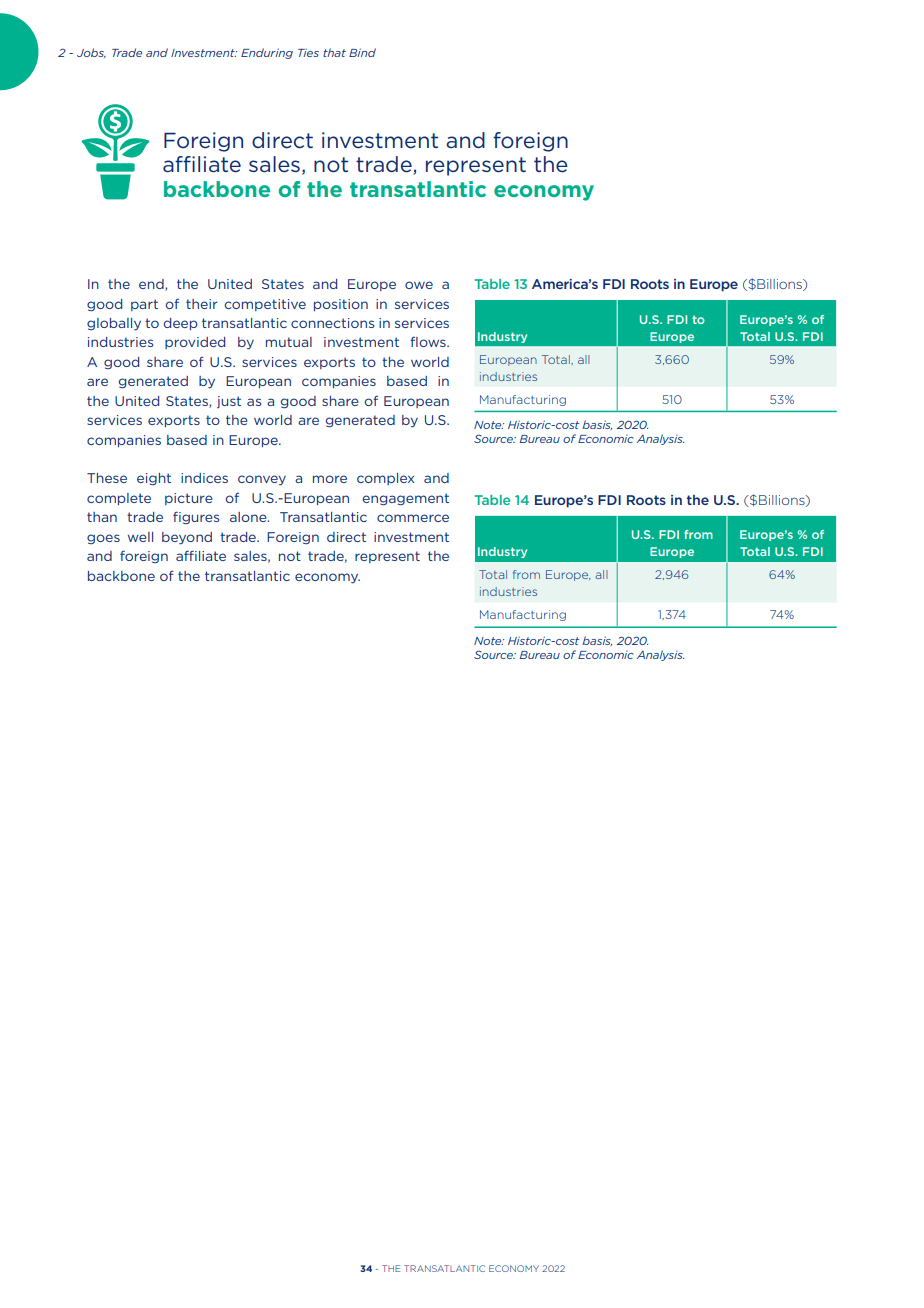  I want to click on Jobs, so click(91, 53).
